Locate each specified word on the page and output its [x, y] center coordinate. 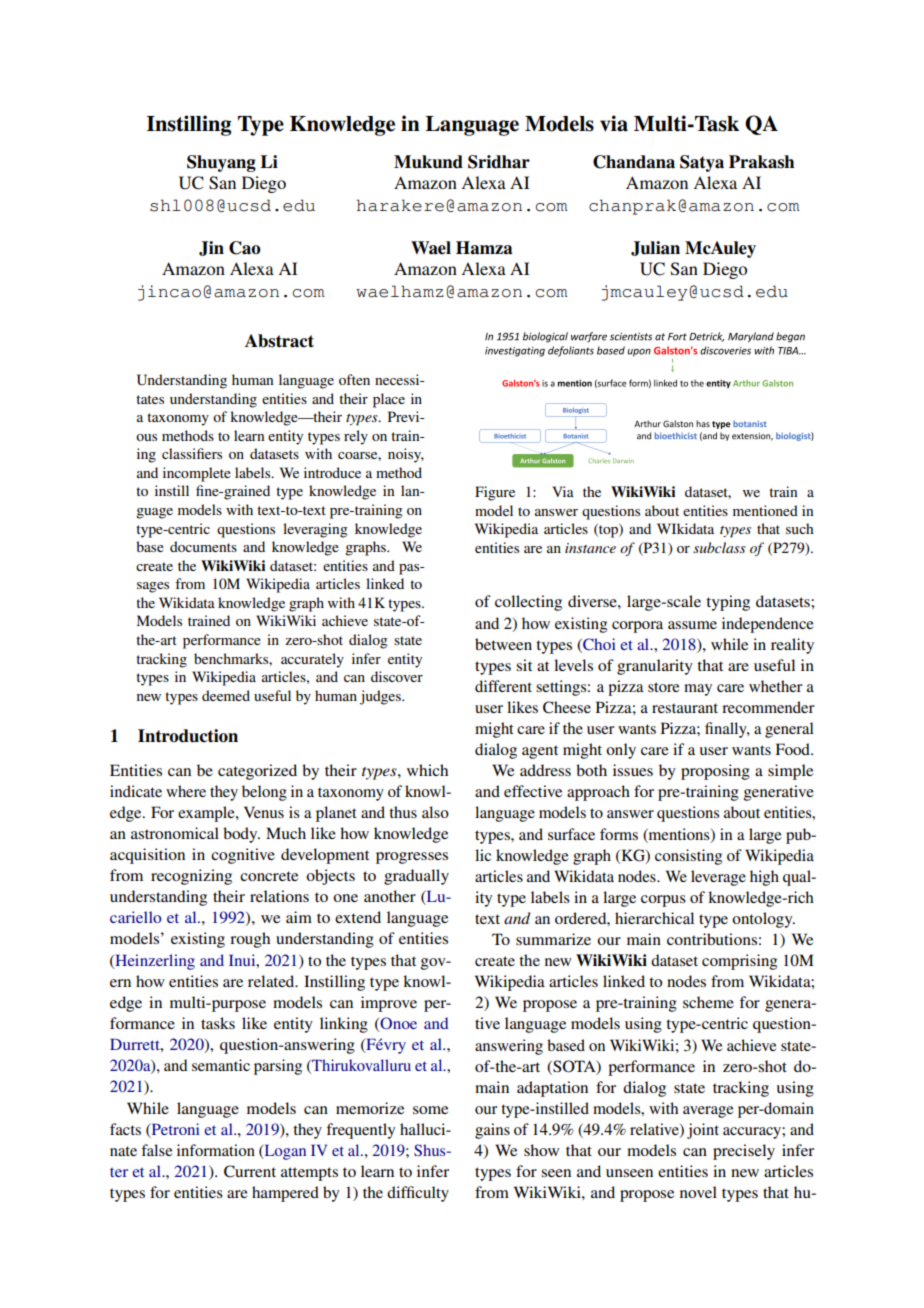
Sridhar [499, 162]
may [698, 690]
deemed [226, 695]
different [503, 686]
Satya [702, 163]
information [216, 1150]
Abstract [279, 341]
